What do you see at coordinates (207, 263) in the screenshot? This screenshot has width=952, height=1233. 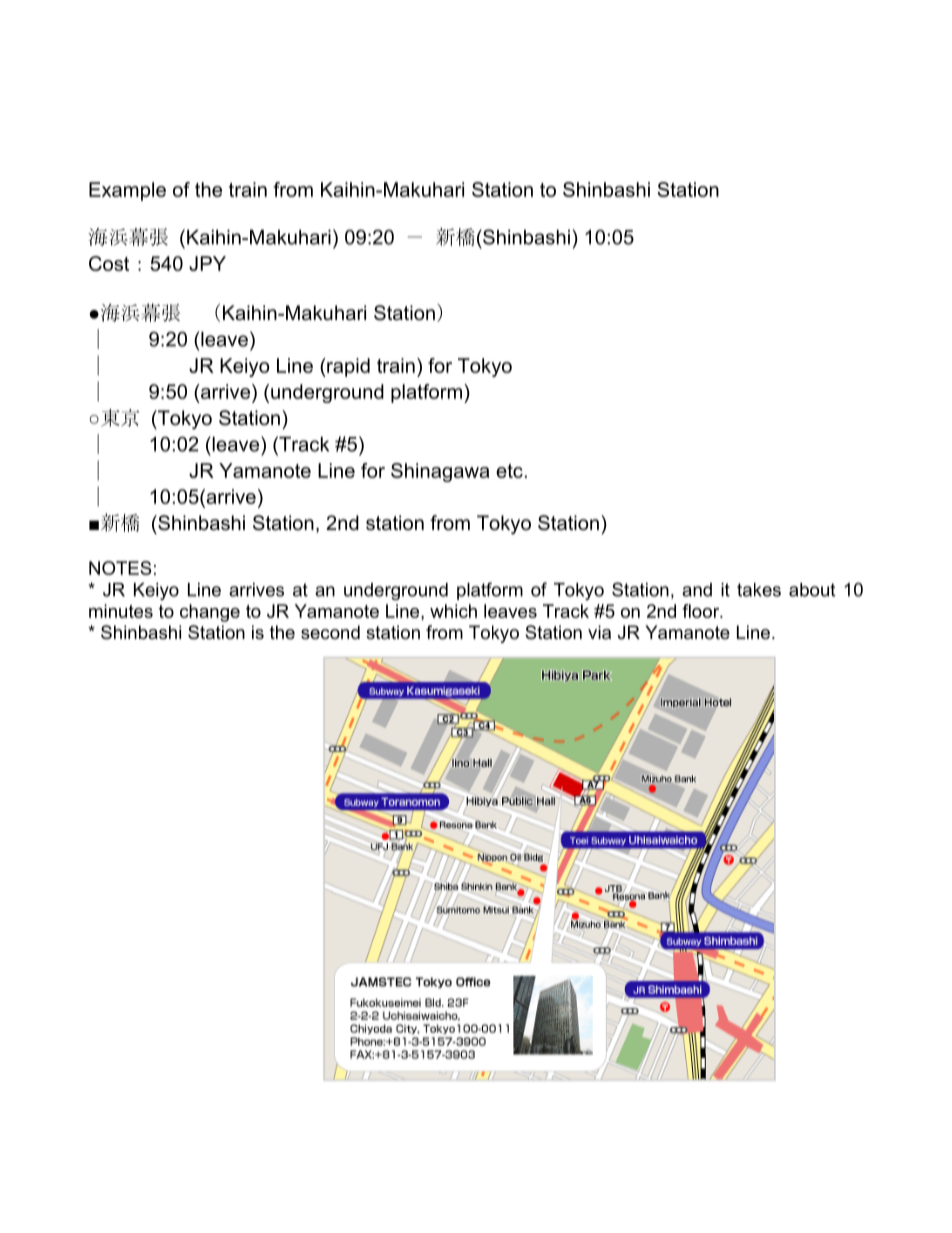 I see `JPY` at bounding box center [207, 263].
